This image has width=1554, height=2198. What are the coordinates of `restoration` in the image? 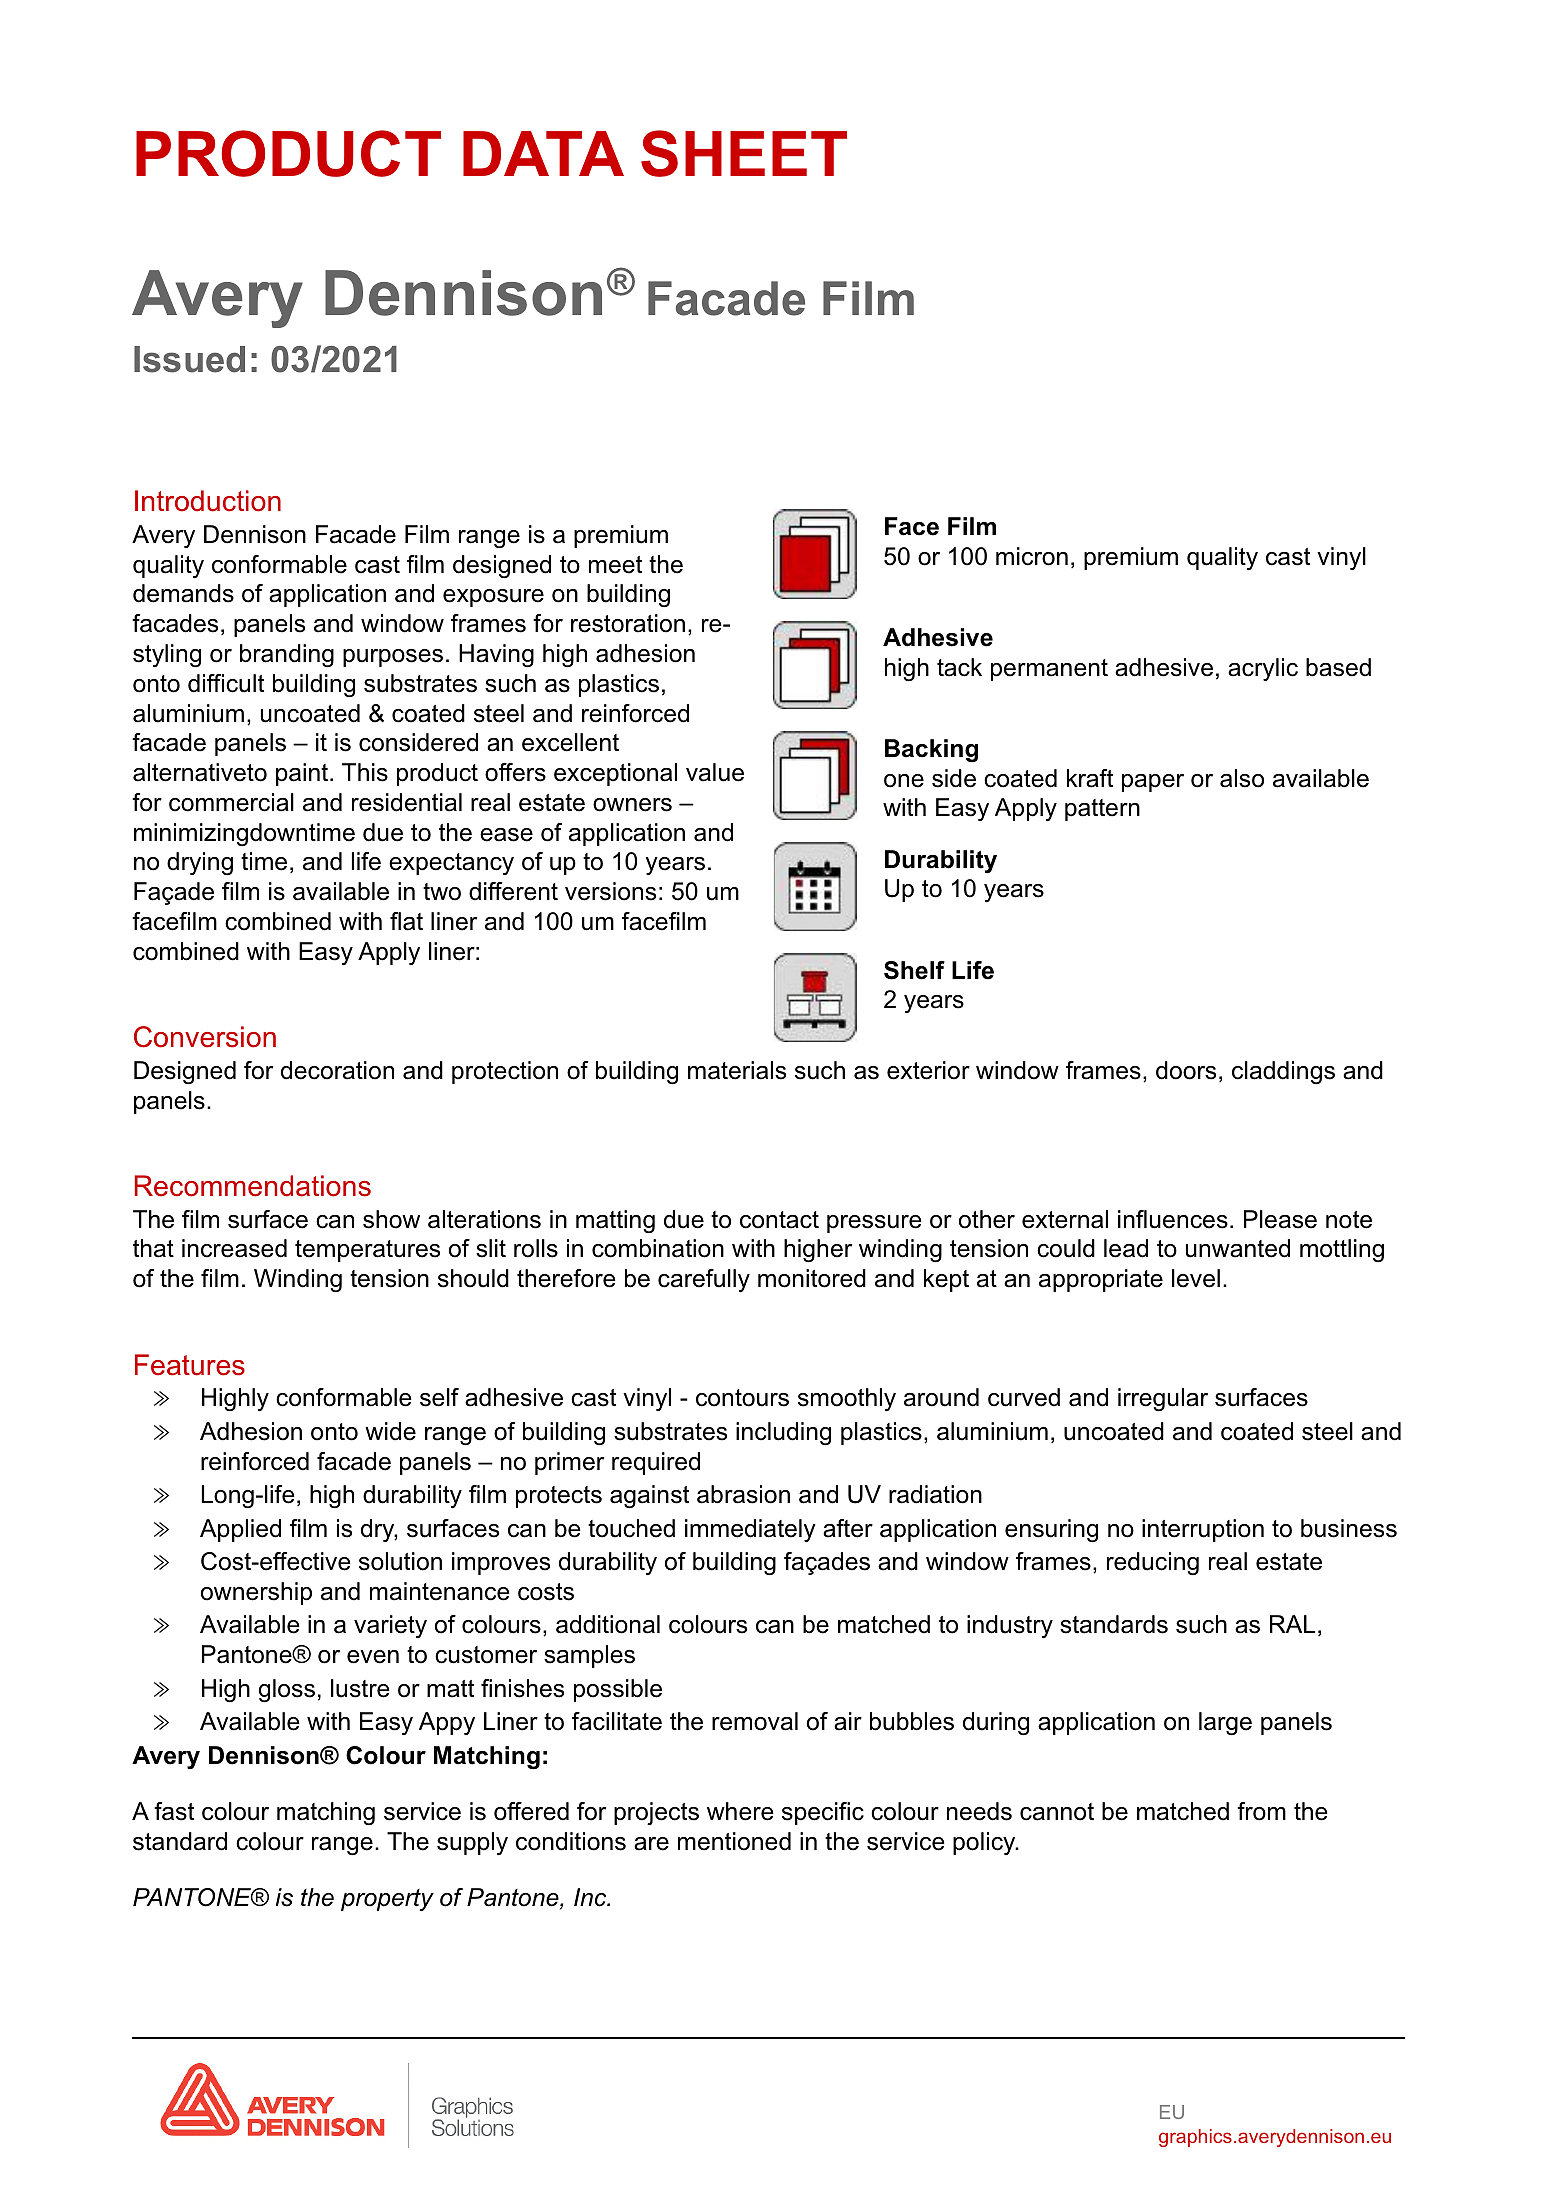 It's located at (628, 623).
